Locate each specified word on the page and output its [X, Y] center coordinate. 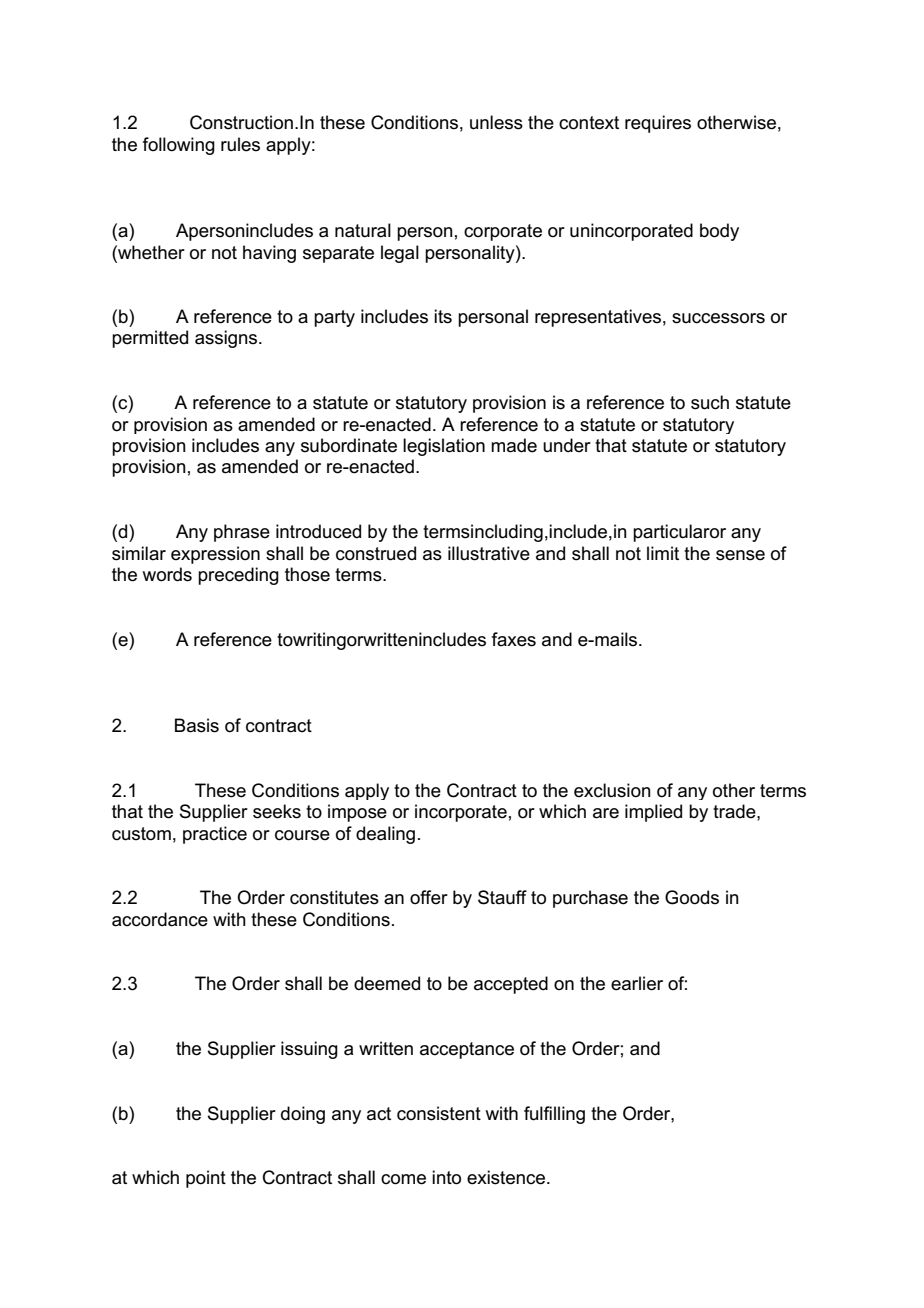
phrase [242, 533]
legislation [444, 447]
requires [658, 124]
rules [240, 144]
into [446, 1177]
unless [496, 122]
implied [653, 813]
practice [215, 835]
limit [663, 553]
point [206, 1179]
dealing [385, 835]
